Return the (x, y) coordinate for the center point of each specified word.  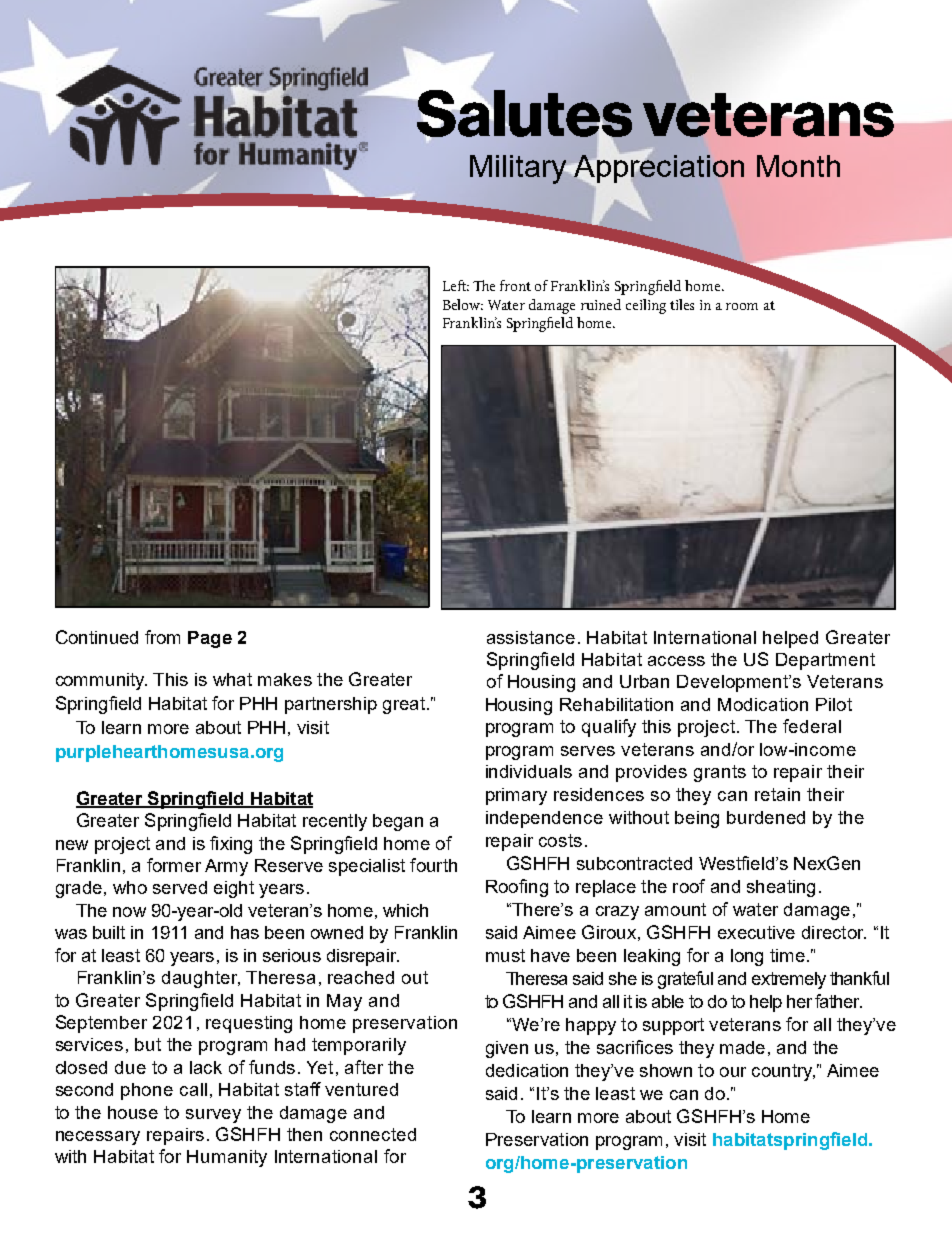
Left (456, 285)
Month (798, 166)
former (174, 865)
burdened (766, 817)
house (133, 1112)
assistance (531, 637)
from (162, 637)
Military (519, 169)
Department (825, 661)
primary (516, 796)
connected (373, 1134)
